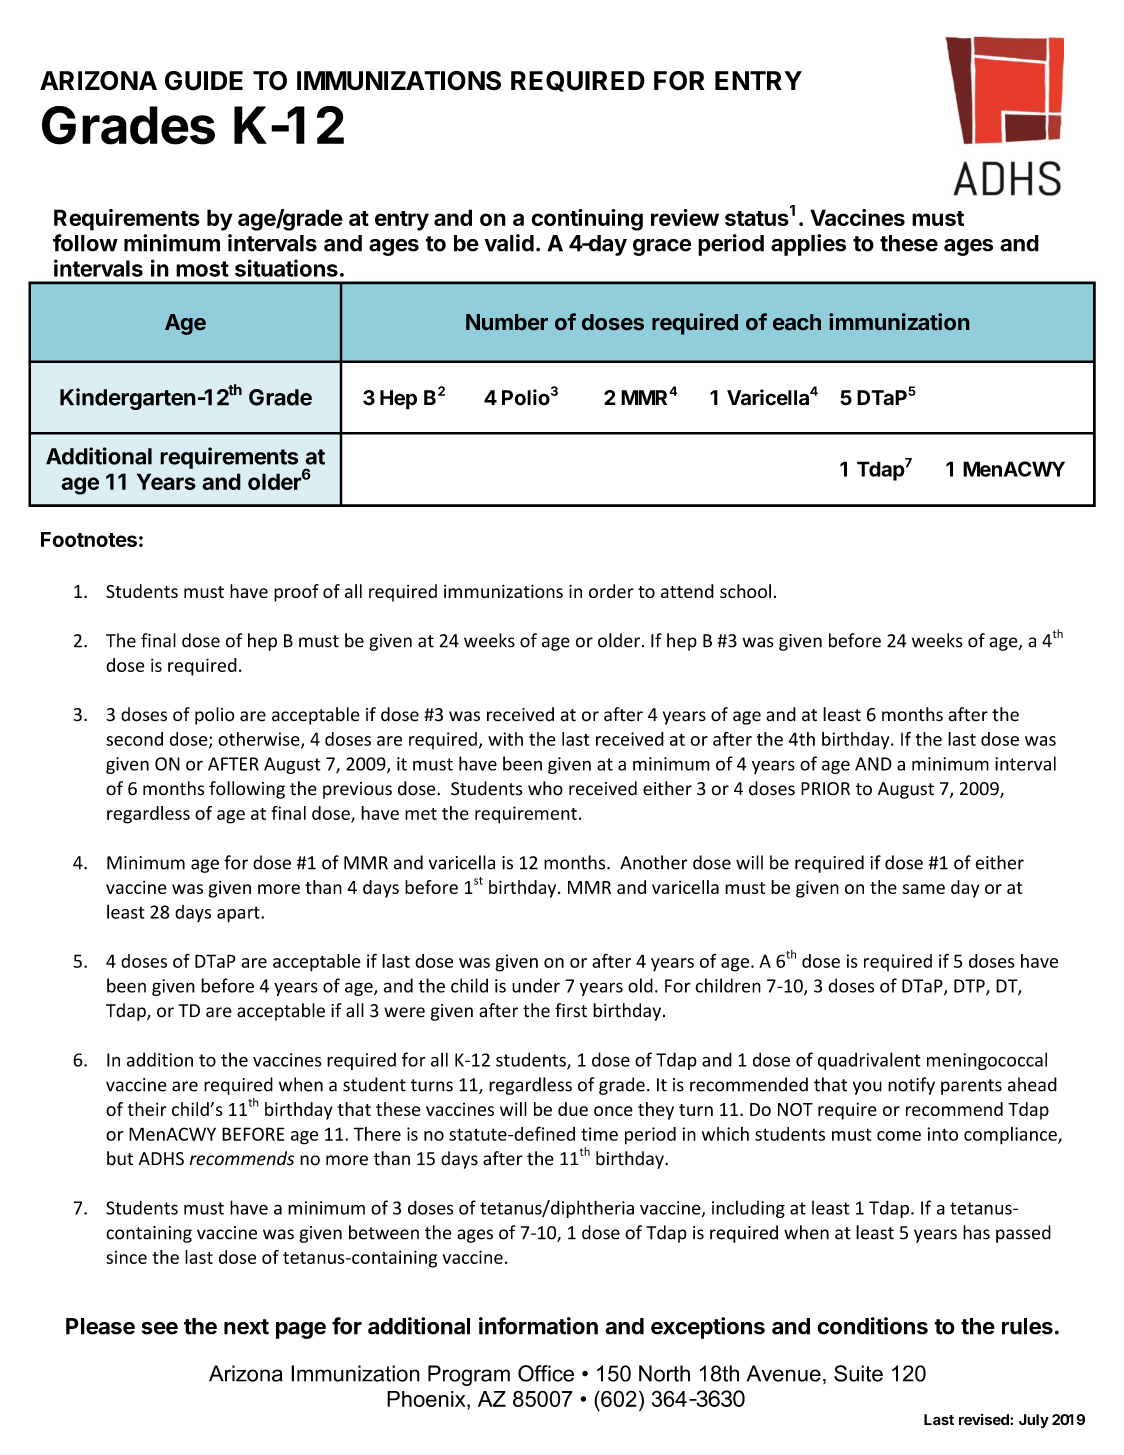 Image resolution: width=1124 pixels, height=1455 pixels. Describe the element at coordinates (587, 220) in the screenshot. I see `continuing` at that location.
